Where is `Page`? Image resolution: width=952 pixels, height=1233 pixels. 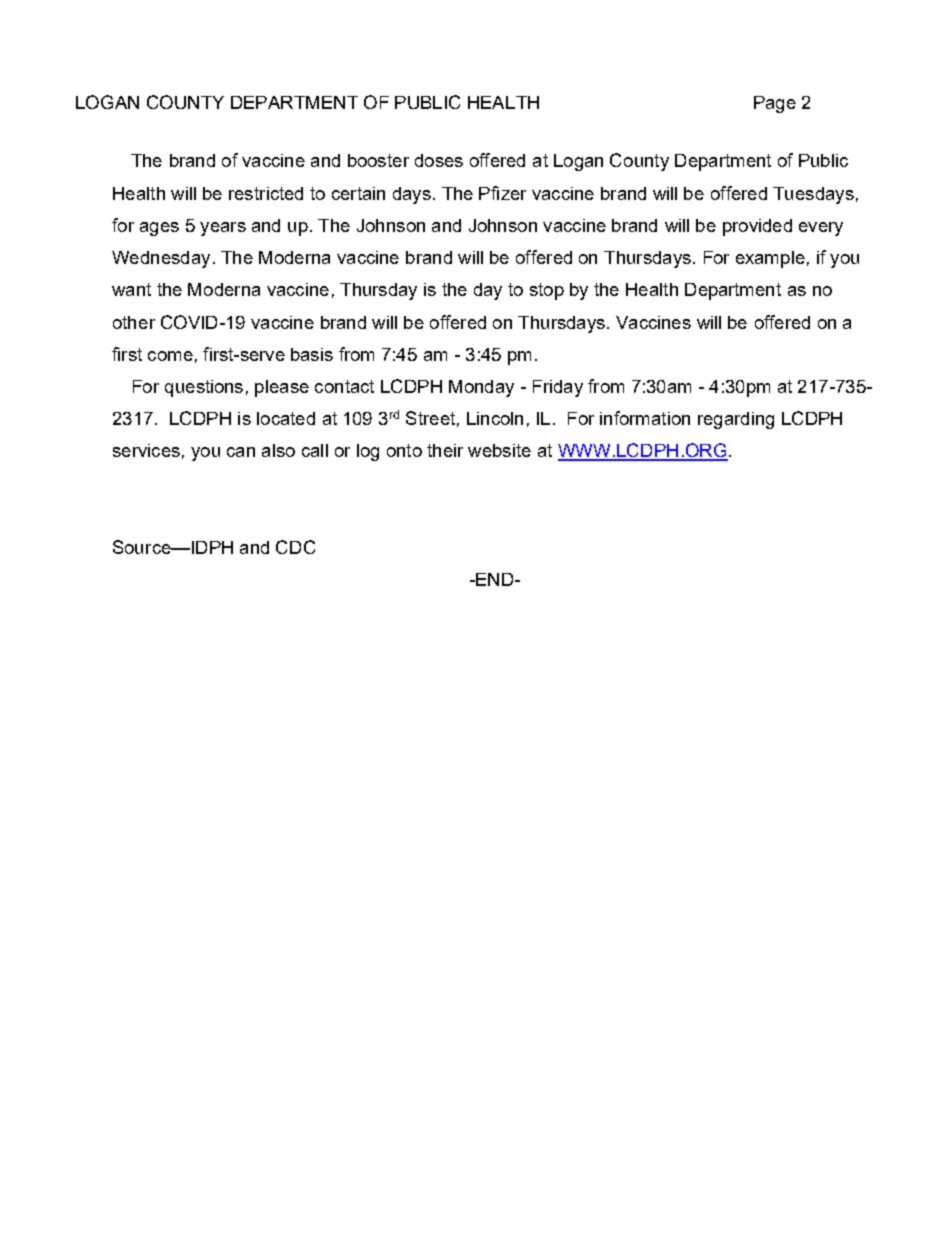 Page is located at coordinates (775, 104).
